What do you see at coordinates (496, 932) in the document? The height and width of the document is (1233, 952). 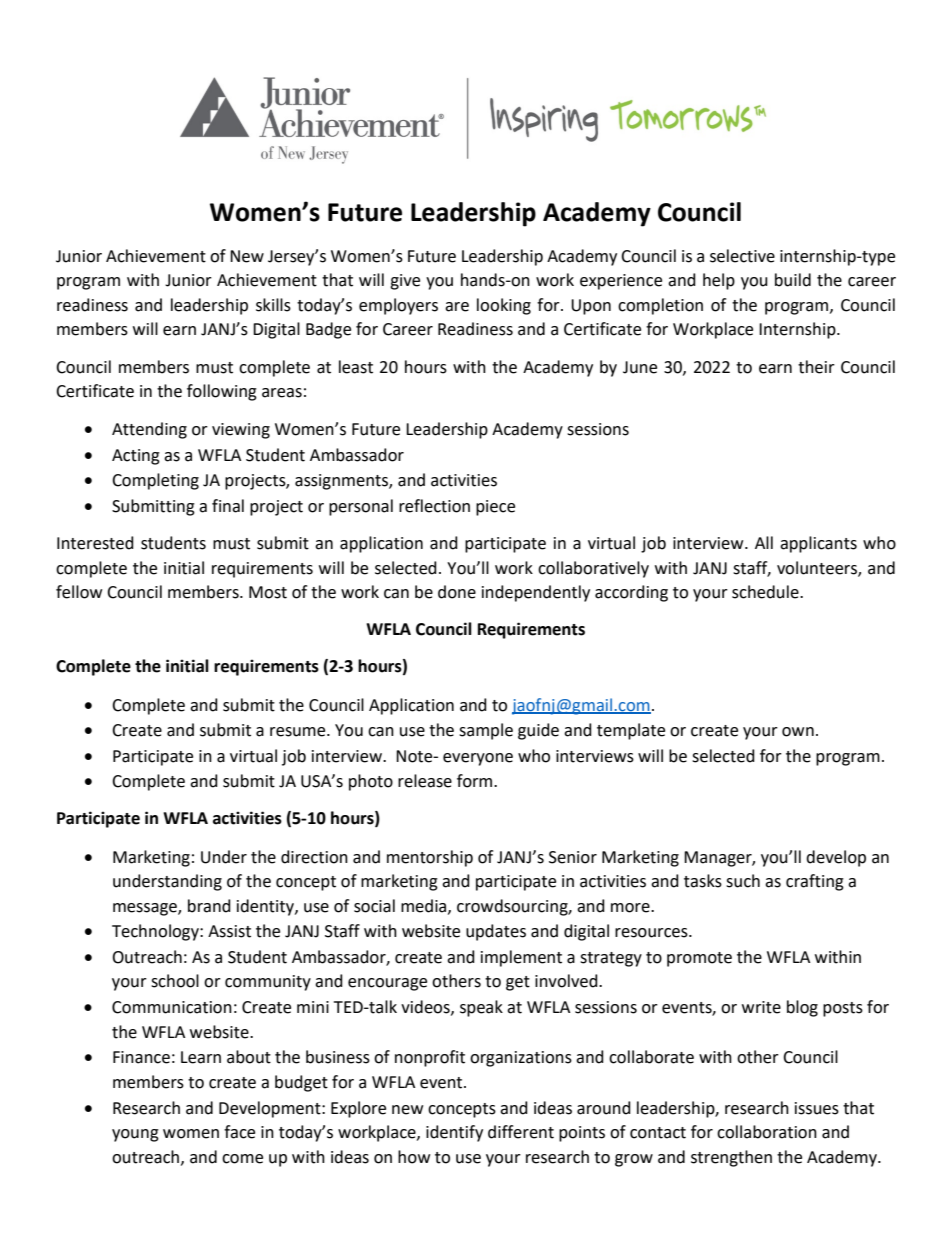 I see `updates` at bounding box center [496, 932].
